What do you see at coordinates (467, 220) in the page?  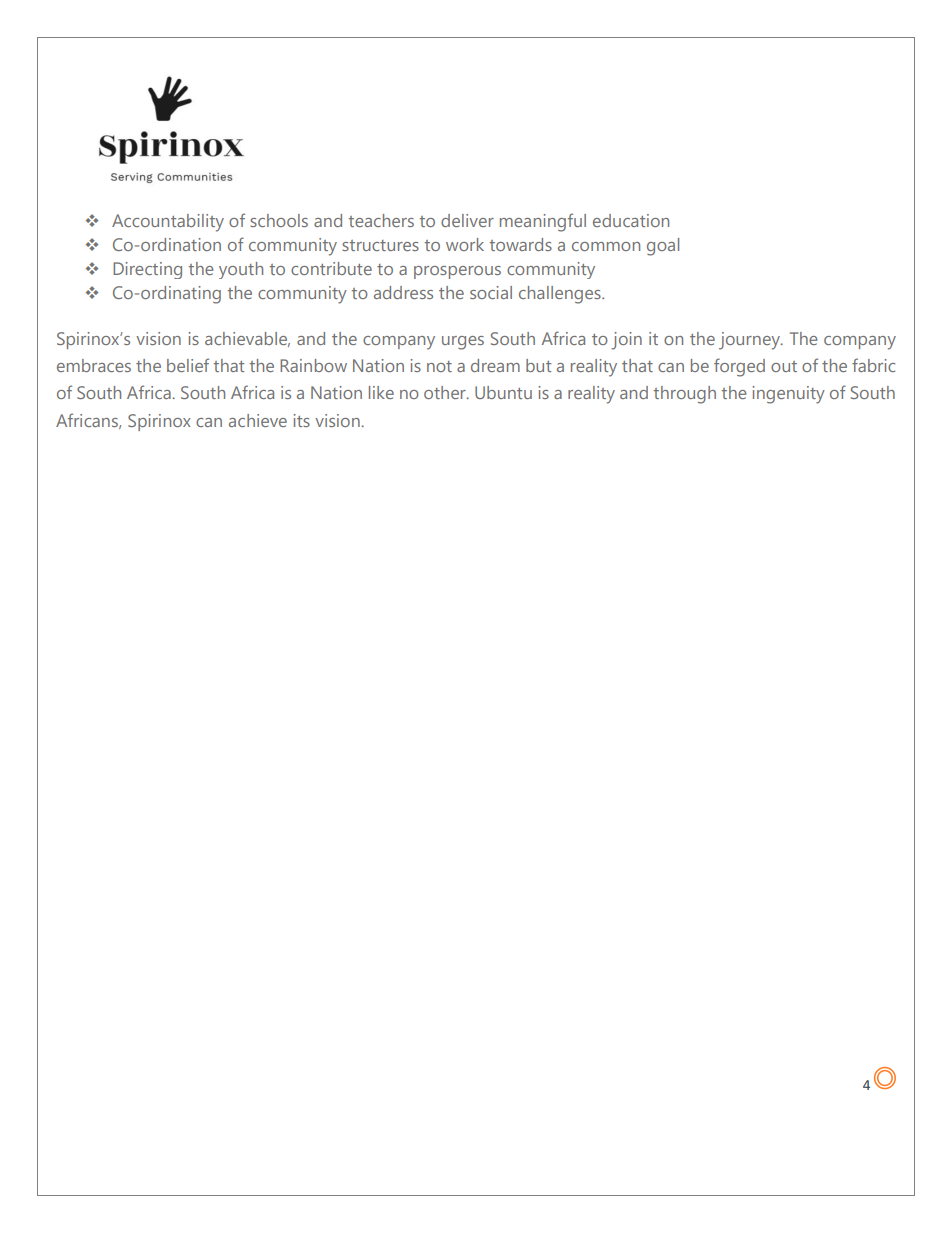 I see `deliver` at bounding box center [467, 220].
